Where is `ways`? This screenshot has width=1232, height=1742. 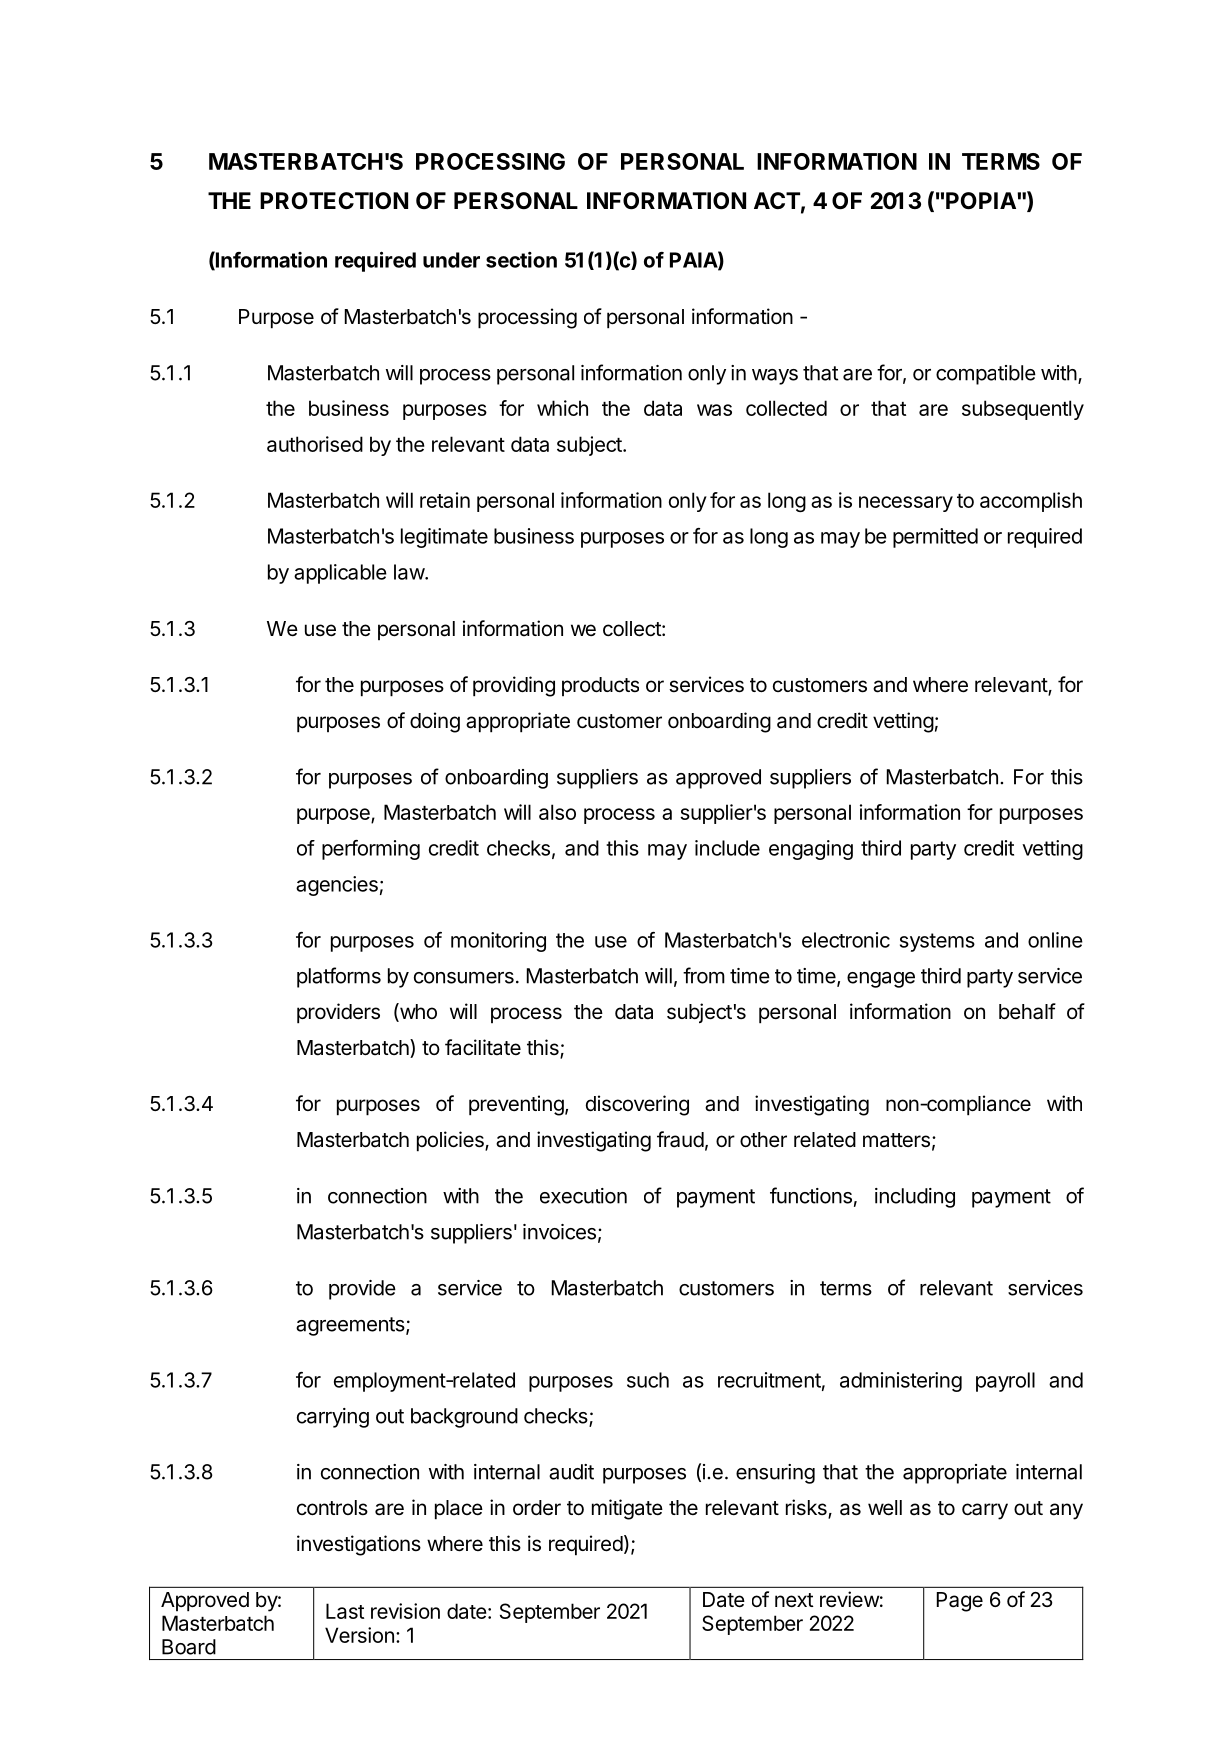 ways is located at coordinates (775, 377).
